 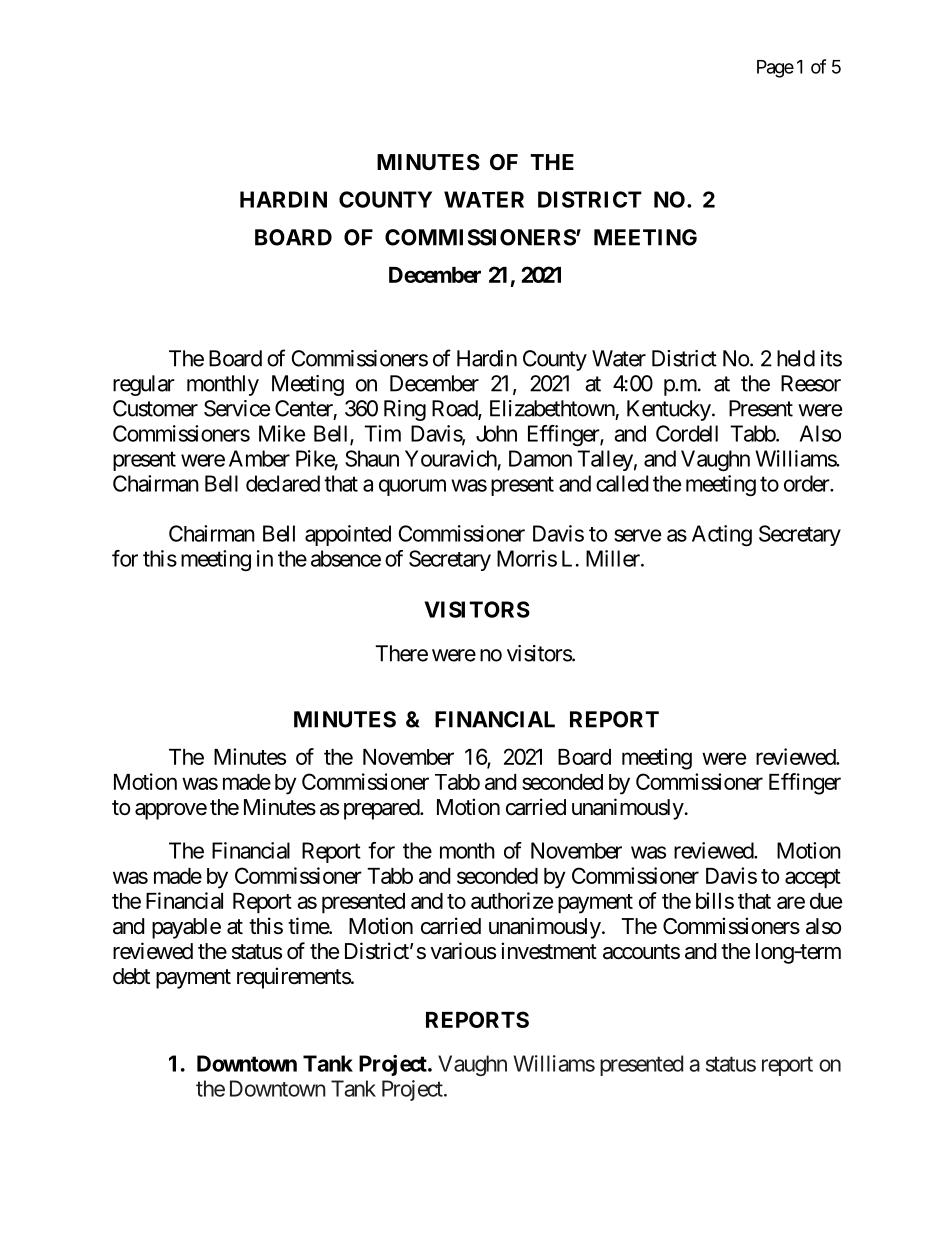 I want to click on debt, so click(x=131, y=976).
